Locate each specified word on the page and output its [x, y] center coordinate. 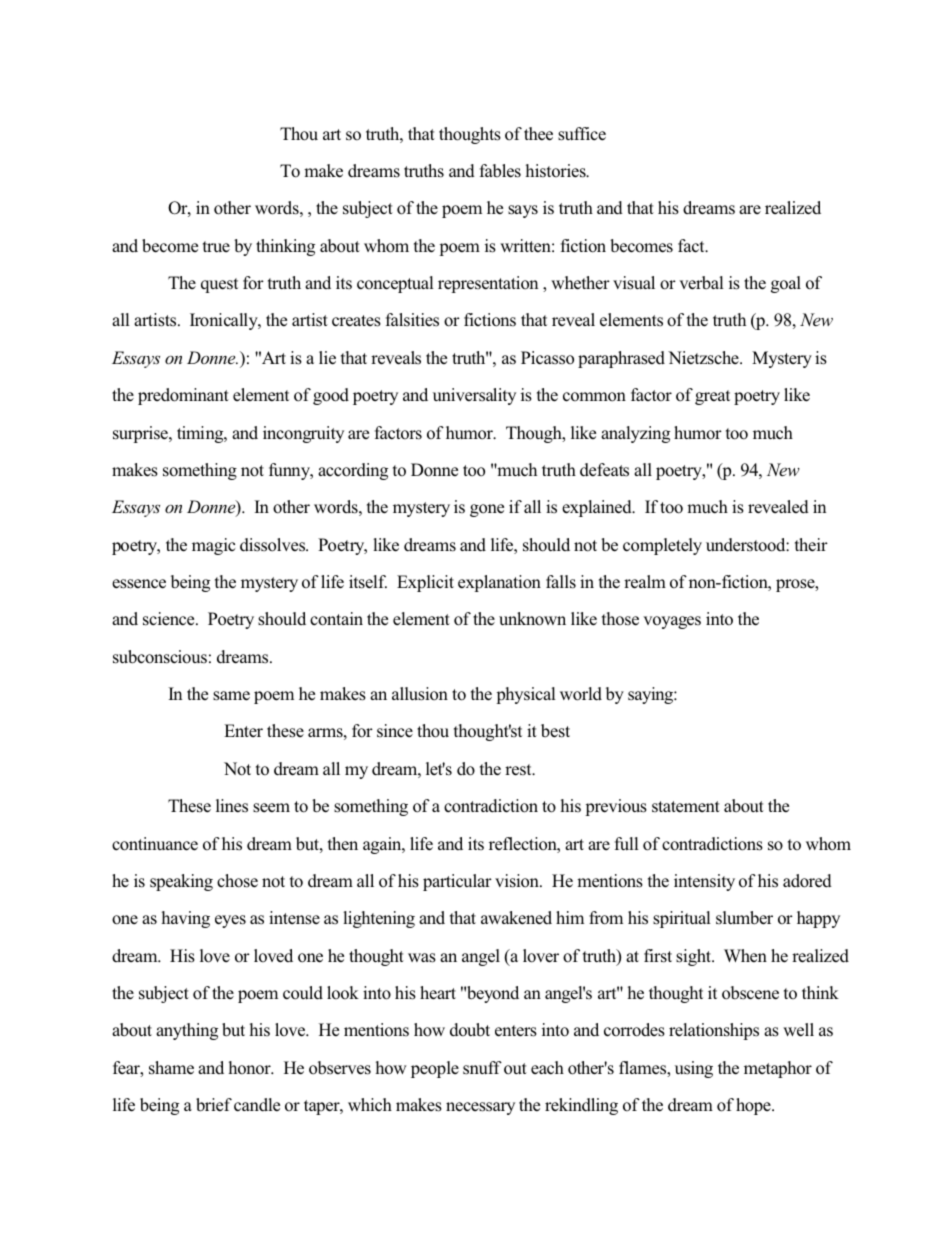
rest [519, 770]
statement [686, 806]
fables [500, 171]
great [712, 397]
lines [232, 806]
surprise [141, 434]
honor [250, 1067]
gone [487, 510]
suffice [582, 134]
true [216, 246]
